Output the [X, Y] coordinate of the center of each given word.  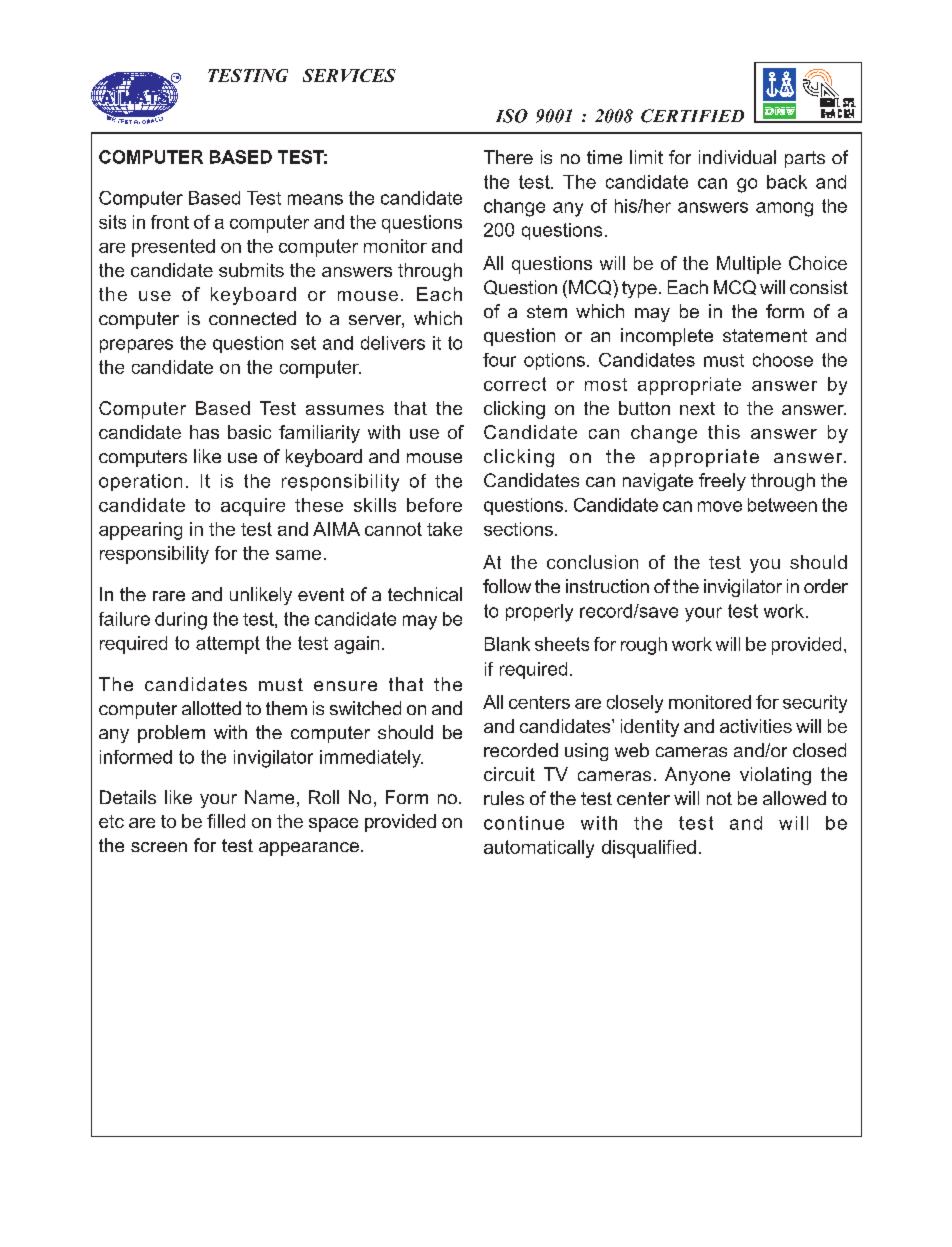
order [826, 586]
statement [765, 335]
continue [524, 823]
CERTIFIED [692, 116]
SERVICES [349, 75]
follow [507, 586]
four [499, 360]
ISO [512, 116]
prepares [136, 346]
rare [169, 596]
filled [226, 821]
